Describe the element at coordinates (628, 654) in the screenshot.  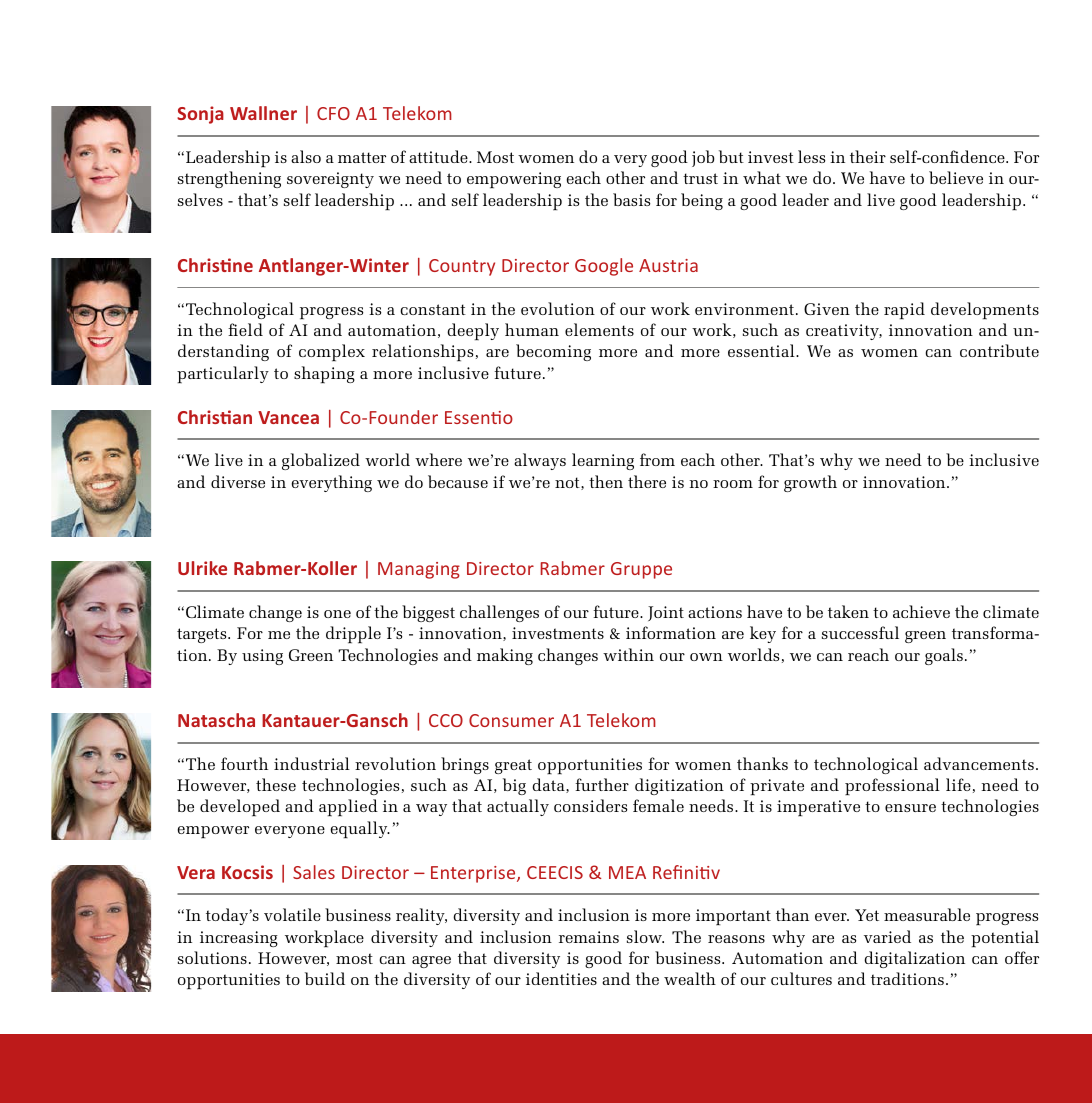
I see `within` at that location.
